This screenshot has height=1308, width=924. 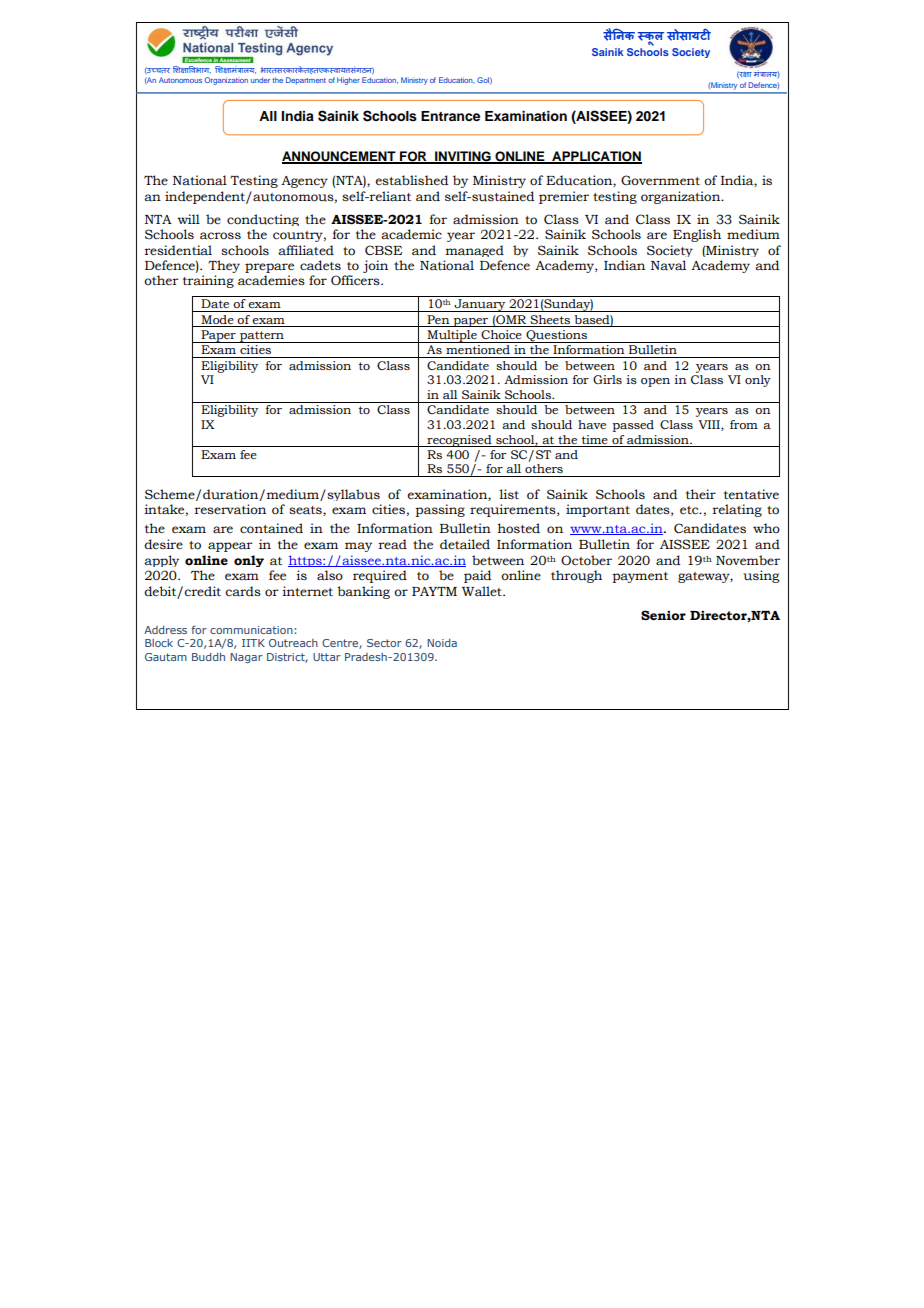 I want to click on reservation, so click(x=230, y=509).
